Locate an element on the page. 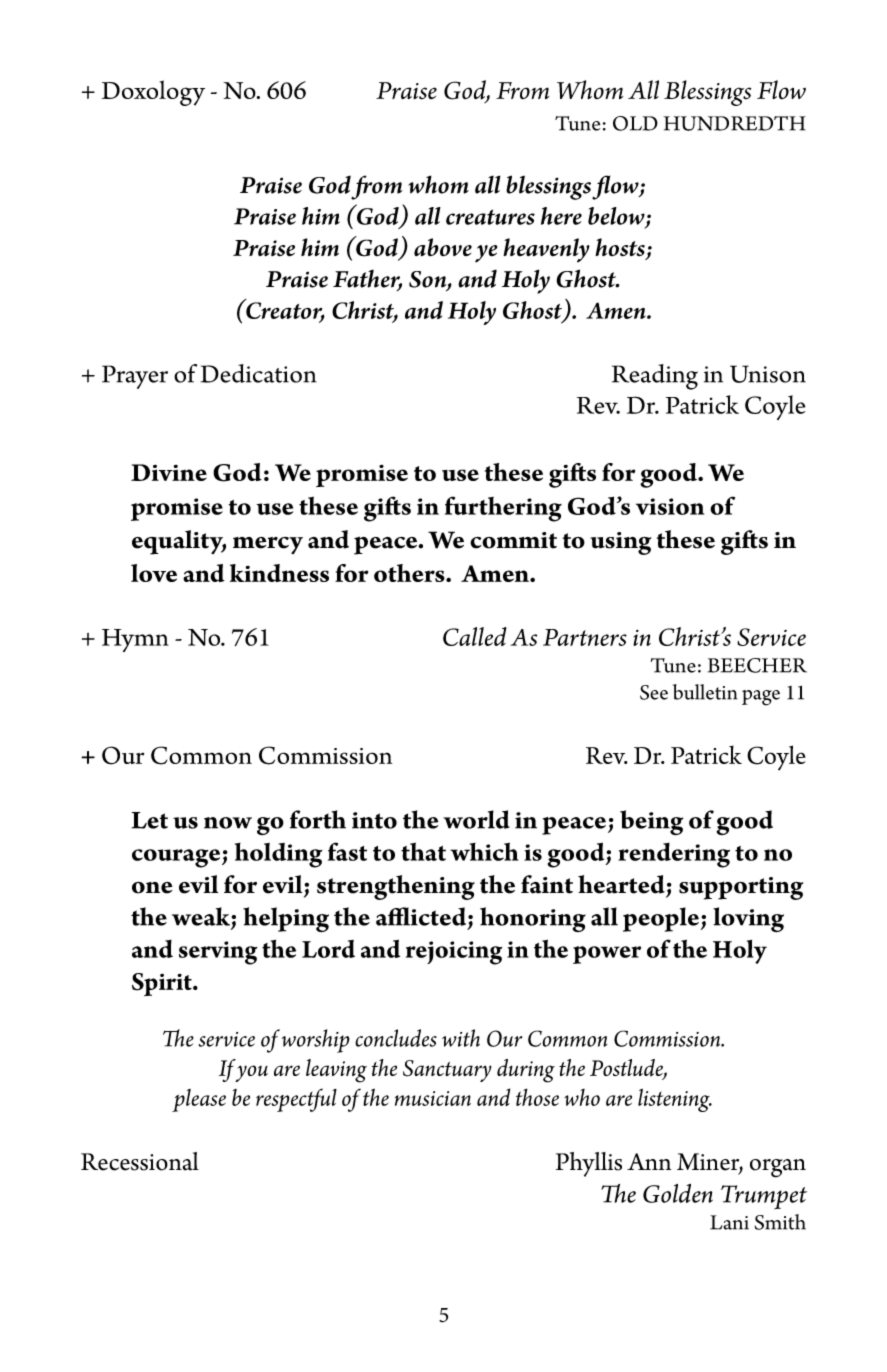 The image size is (887, 1372). musician is located at coordinates (433, 1098).
